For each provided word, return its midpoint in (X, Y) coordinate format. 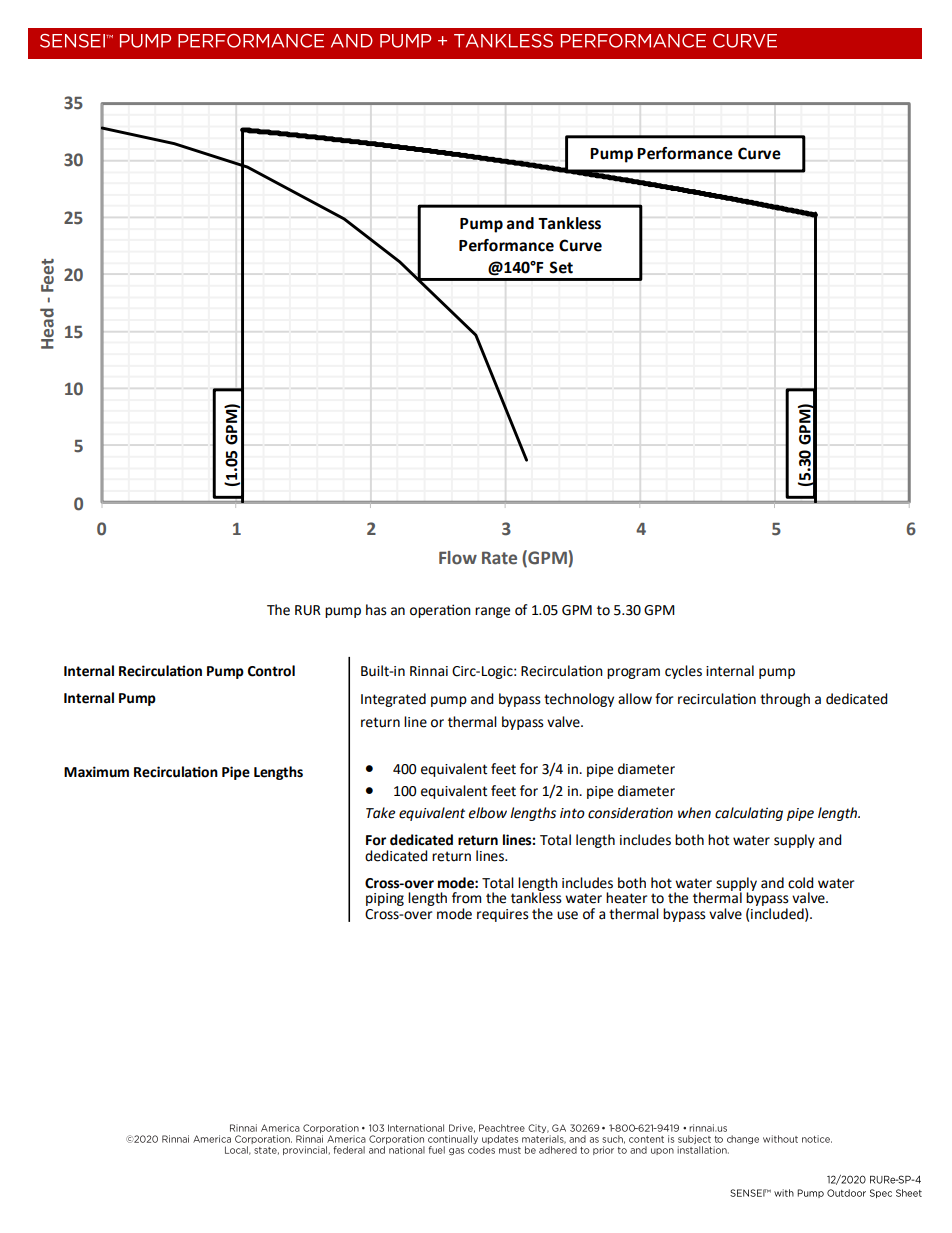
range (492, 612)
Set (561, 267)
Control (271, 671)
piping (385, 899)
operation (440, 611)
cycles (683, 672)
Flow (458, 558)
